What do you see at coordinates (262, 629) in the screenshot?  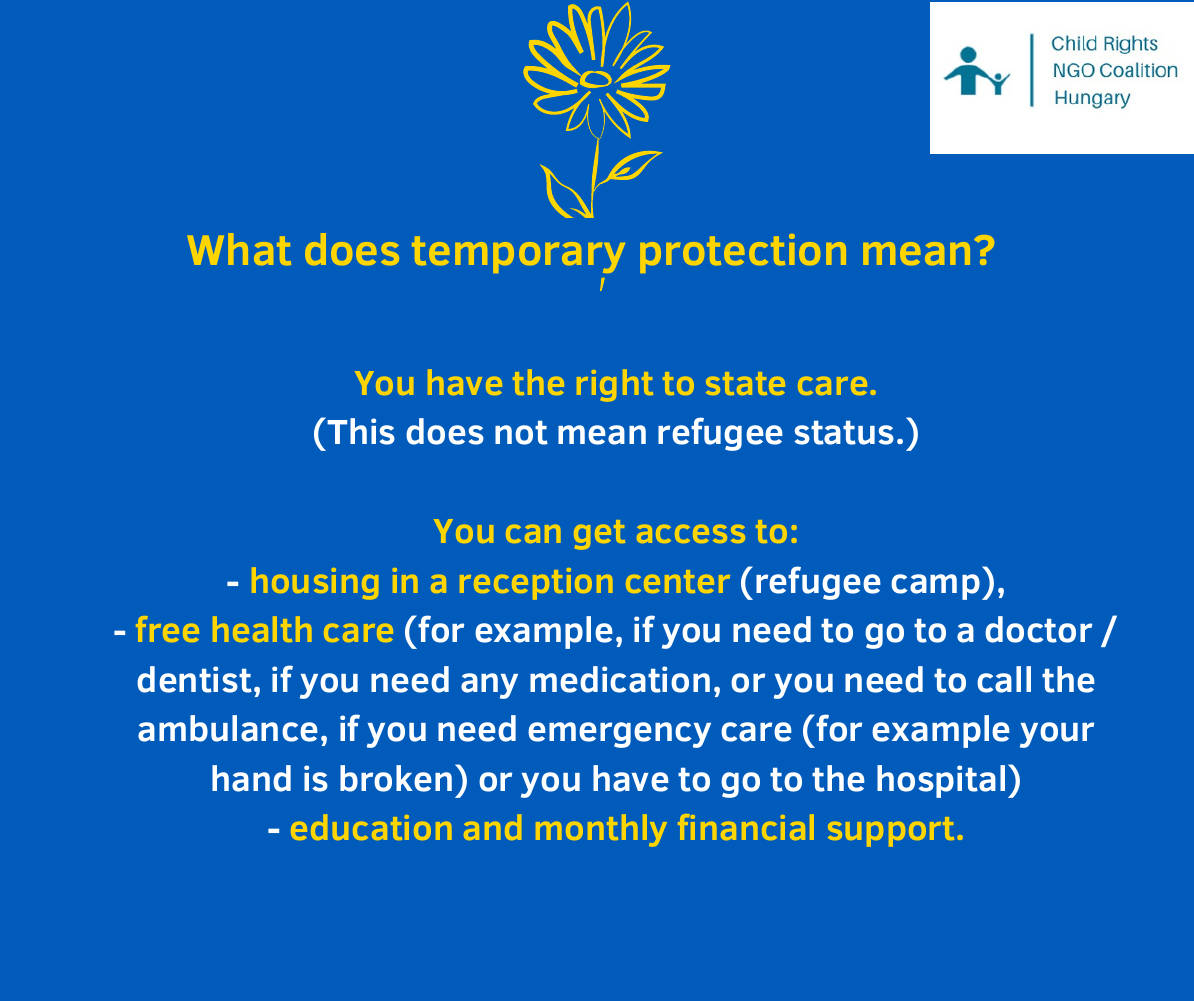 I see `health` at bounding box center [262, 629].
